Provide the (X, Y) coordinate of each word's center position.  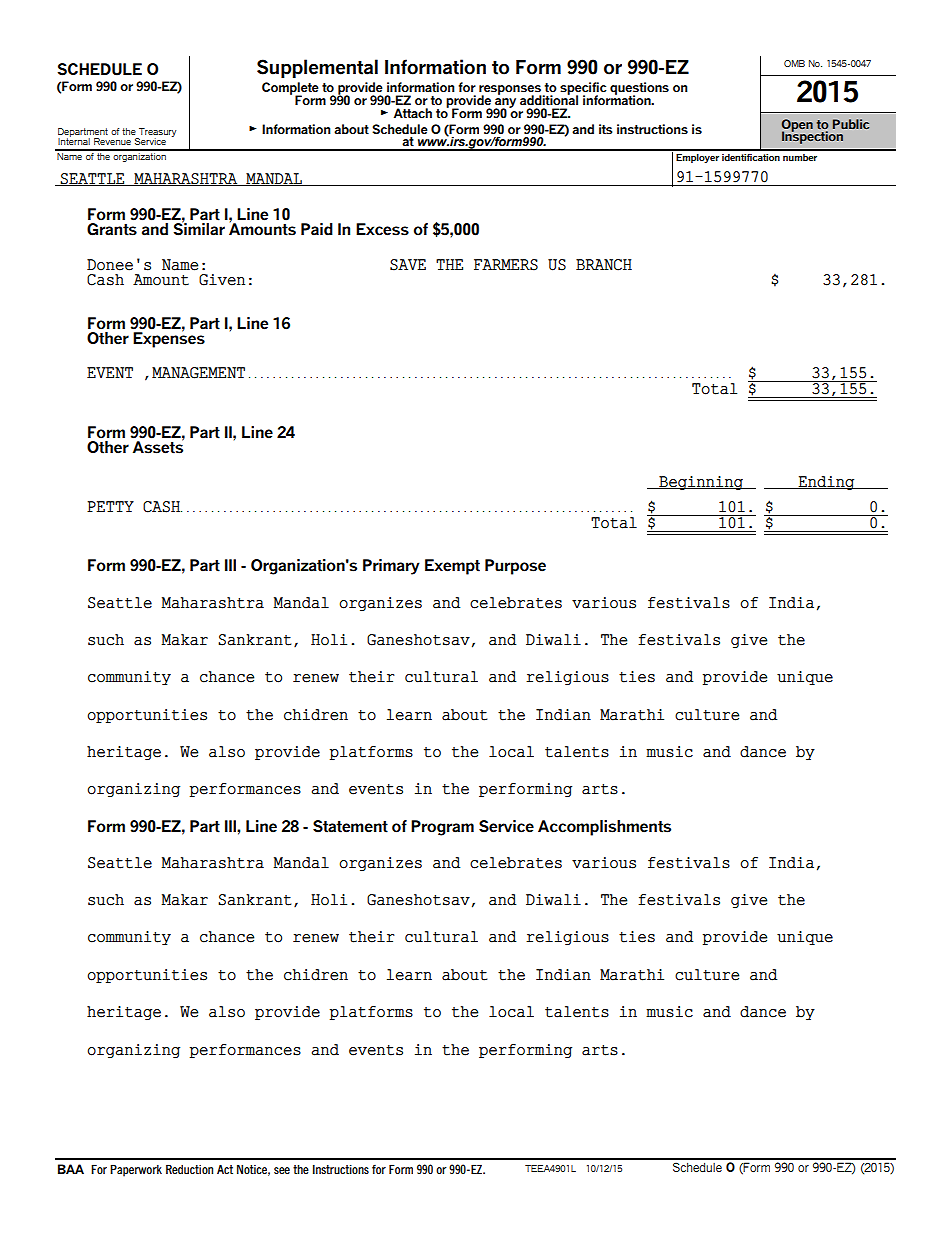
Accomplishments (604, 828)
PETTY (110, 506)
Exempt (452, 567)
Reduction (189, 1169)
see (282, 1170)
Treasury (157, 134)
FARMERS (506, 265)
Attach (413, 113)
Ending (826, 483)
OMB (794, 63)
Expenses (169, 339)
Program (442, 828)
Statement (350, 826)
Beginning (701, 483)
